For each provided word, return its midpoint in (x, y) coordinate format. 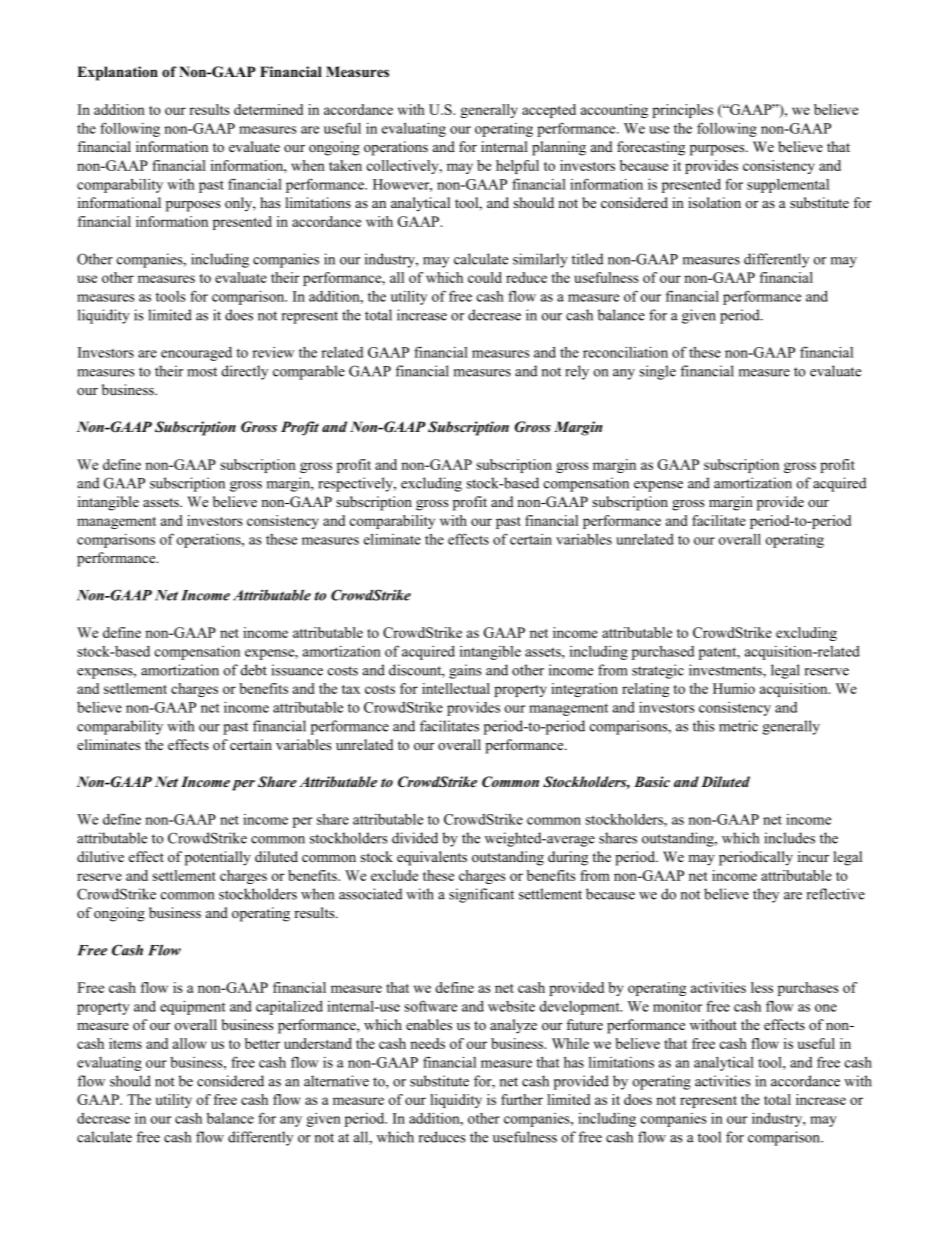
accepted (549, 111)
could (485, 277)
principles (682, 111)
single (657, 372)
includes (790, 838)
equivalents (432, 858)
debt (254, 670)
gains (465, 671)
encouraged (196, 354)
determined (268, 109)
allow (190, 1043)
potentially (218, 858)
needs (427, 1043)
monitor (677, 1006)
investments (726, 671)
